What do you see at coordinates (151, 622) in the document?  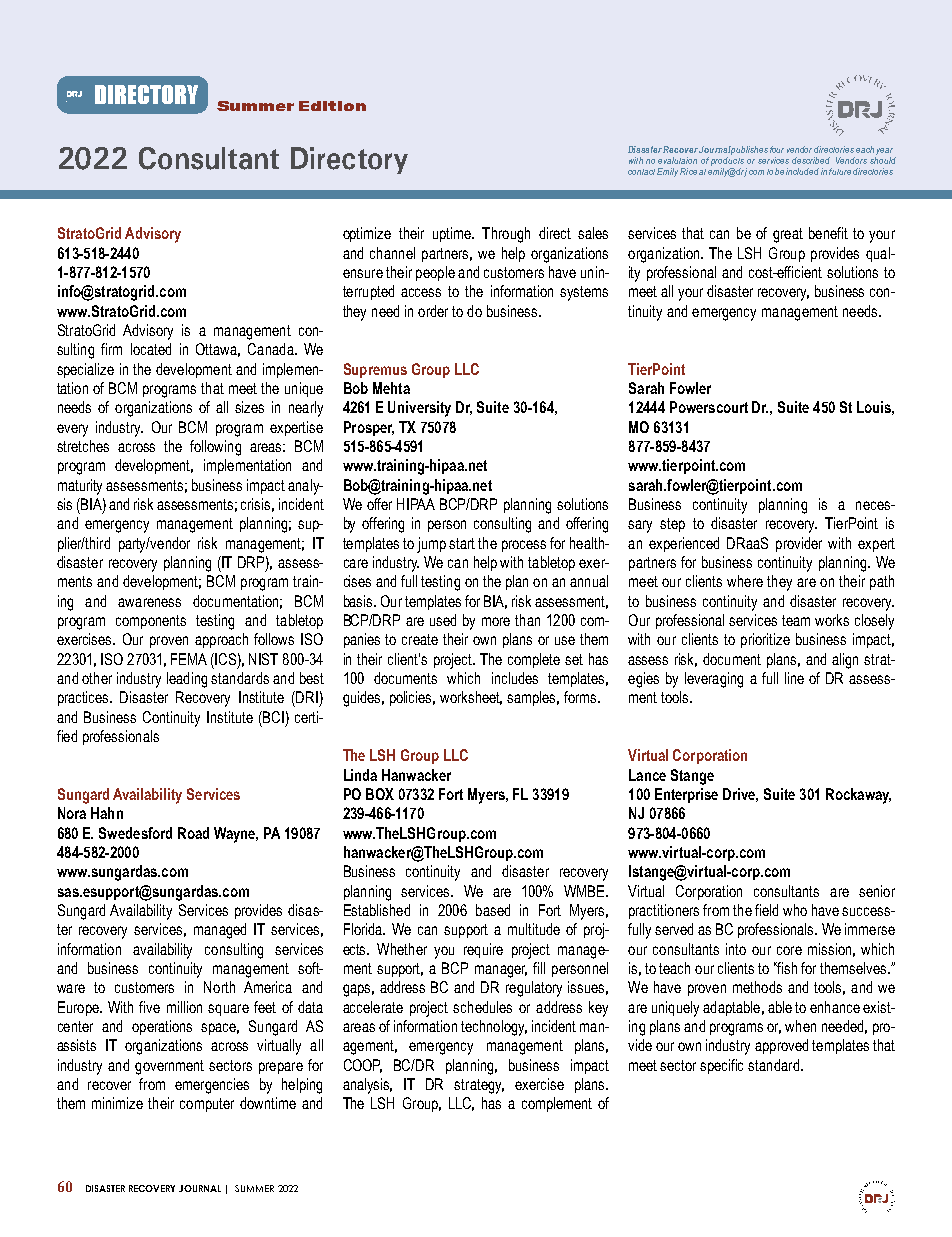 I see `components` at bounding box center [151, 622].
